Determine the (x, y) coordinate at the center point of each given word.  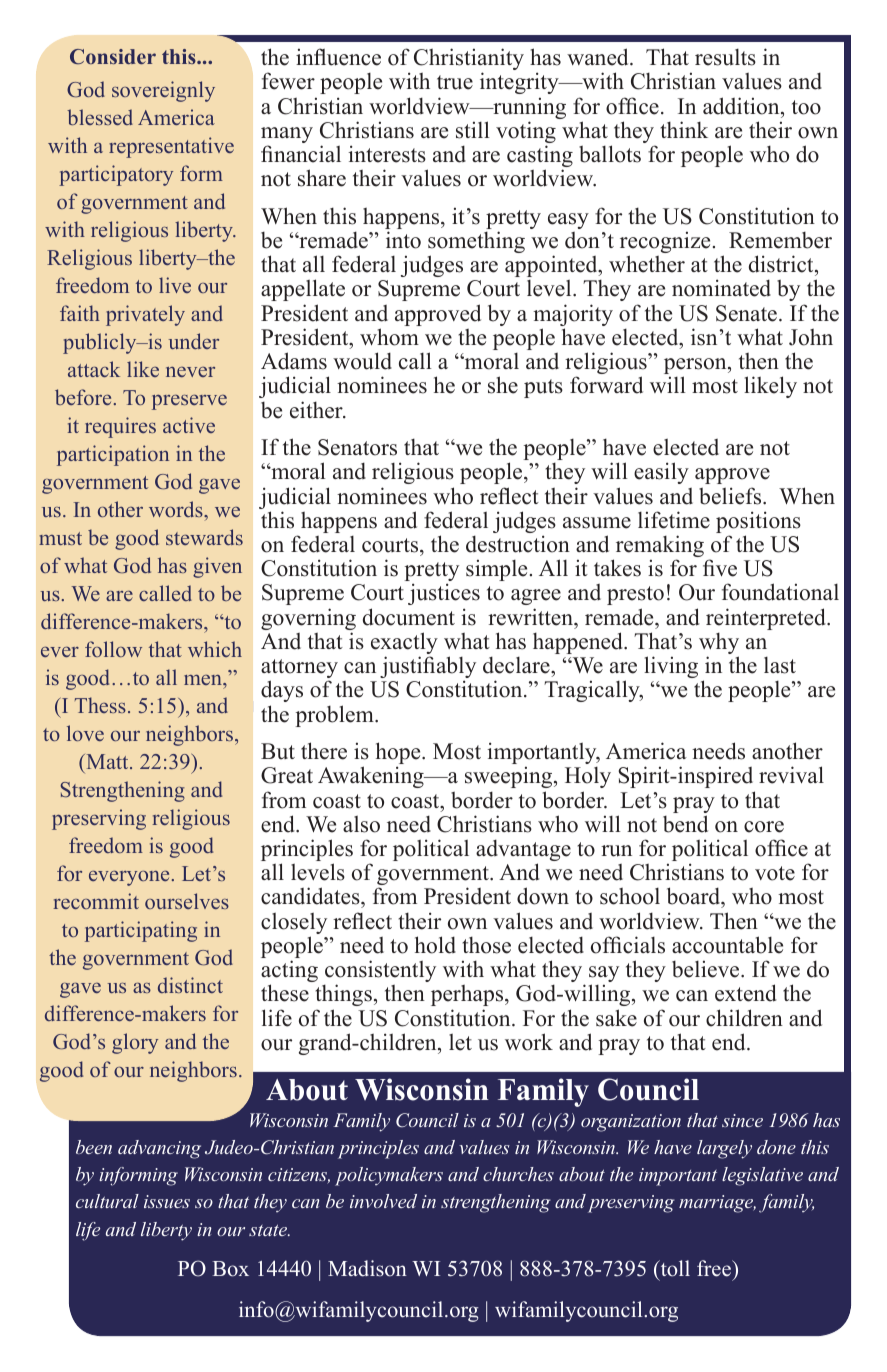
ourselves (187, 901)
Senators (357, 447)
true (455, 82)
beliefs (731, 496)
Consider (113, 56)
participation (113, 455)
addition (742, 106)
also (361, 824)
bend (685, 824)
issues (167, 1201)
